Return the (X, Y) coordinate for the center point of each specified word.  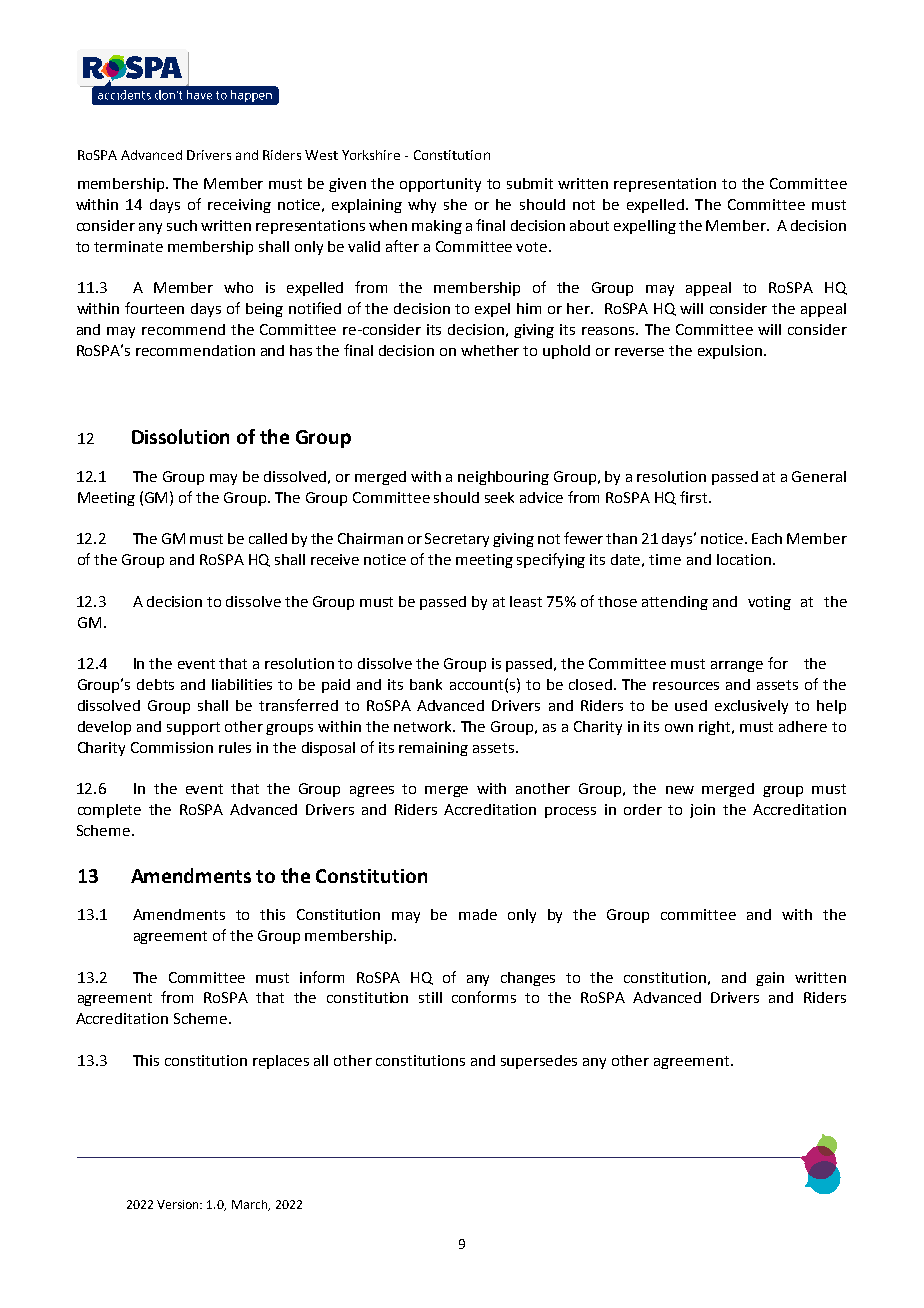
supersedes (539, 1062)
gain (770, 979)
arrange (737, 666)
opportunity (440, 185)
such (182, 225)
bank (426, 684)
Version (179, 1204)
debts (155, 684)
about (589, 225)
